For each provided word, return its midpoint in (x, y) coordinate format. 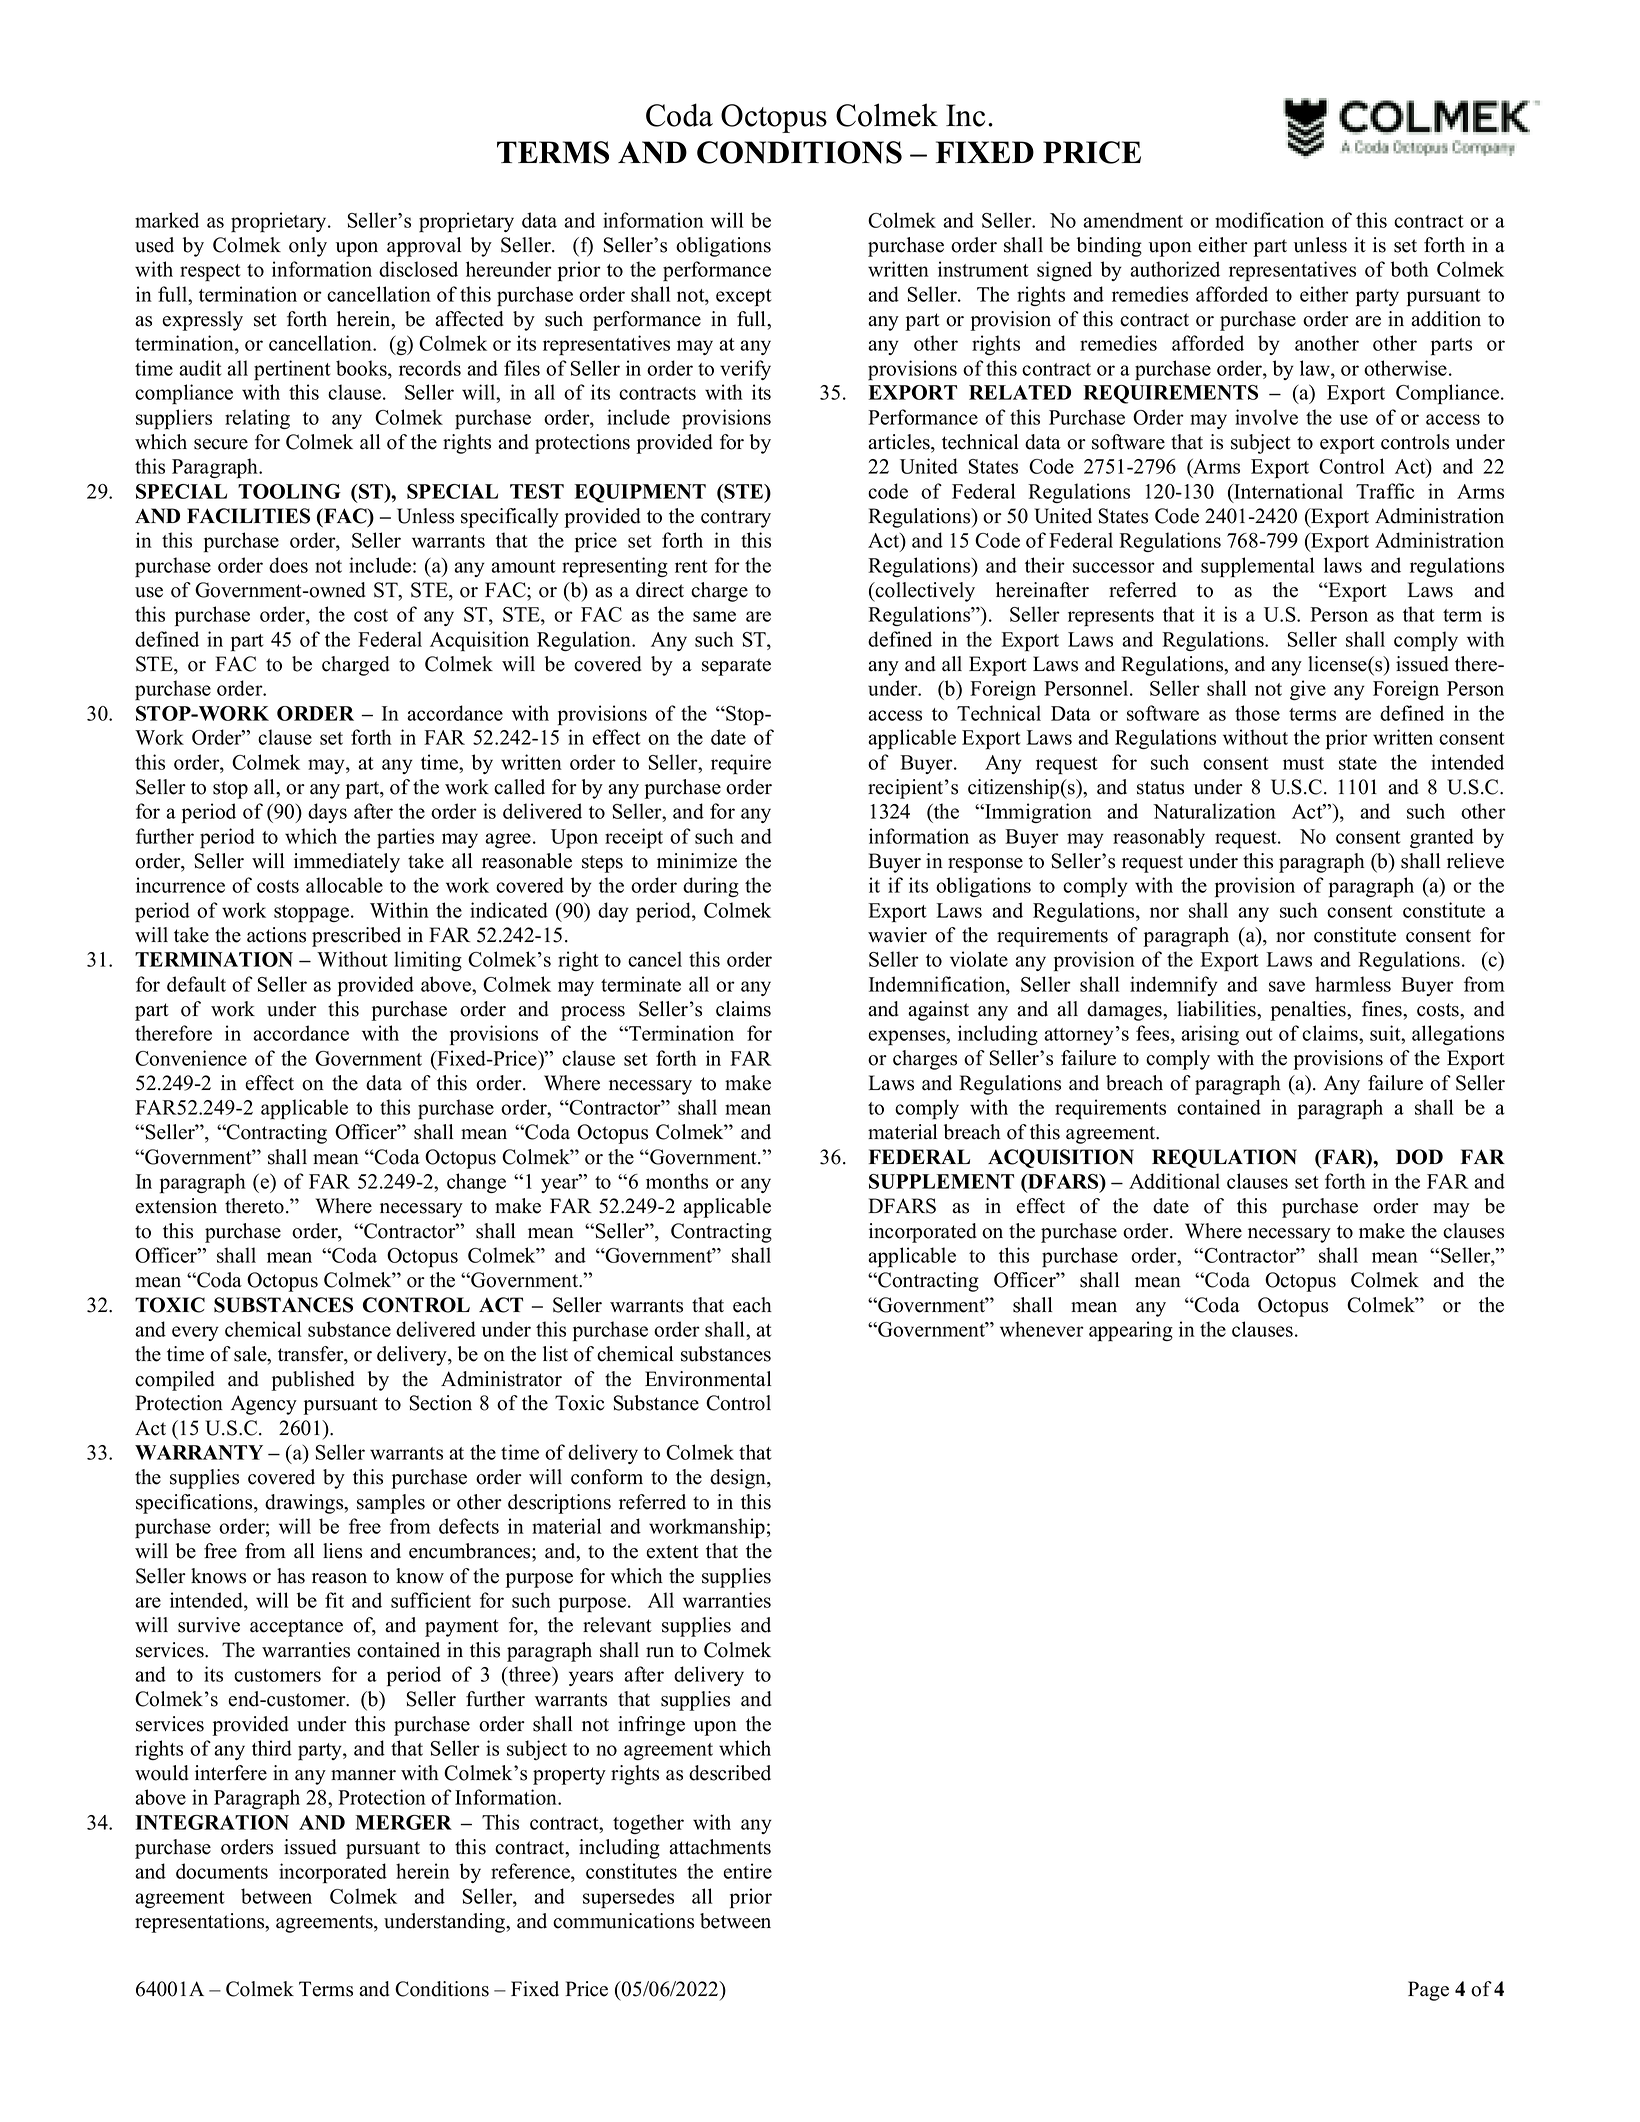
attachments (720, 1847)
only (308, 247)
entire (747, 1871)
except (743, 298)
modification (1269, 220)
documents (222, 1871)
